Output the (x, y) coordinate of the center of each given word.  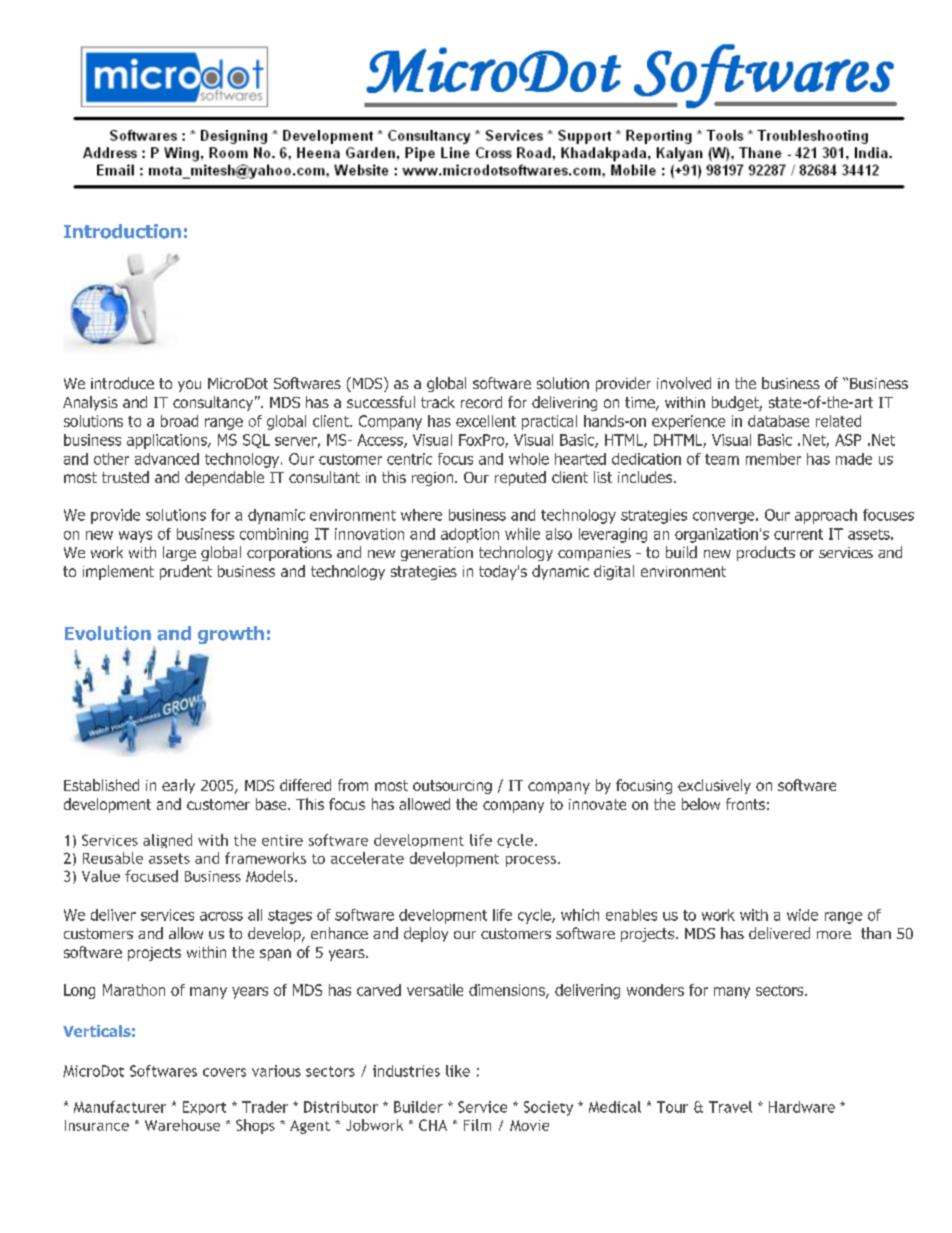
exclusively (714, 786)
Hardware (802, 1107)
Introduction (122, 231)
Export (204, 1108)
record (481, 402)
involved (684, 383)
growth (231, 635)
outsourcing (452, 787)
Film (477, 1125)
